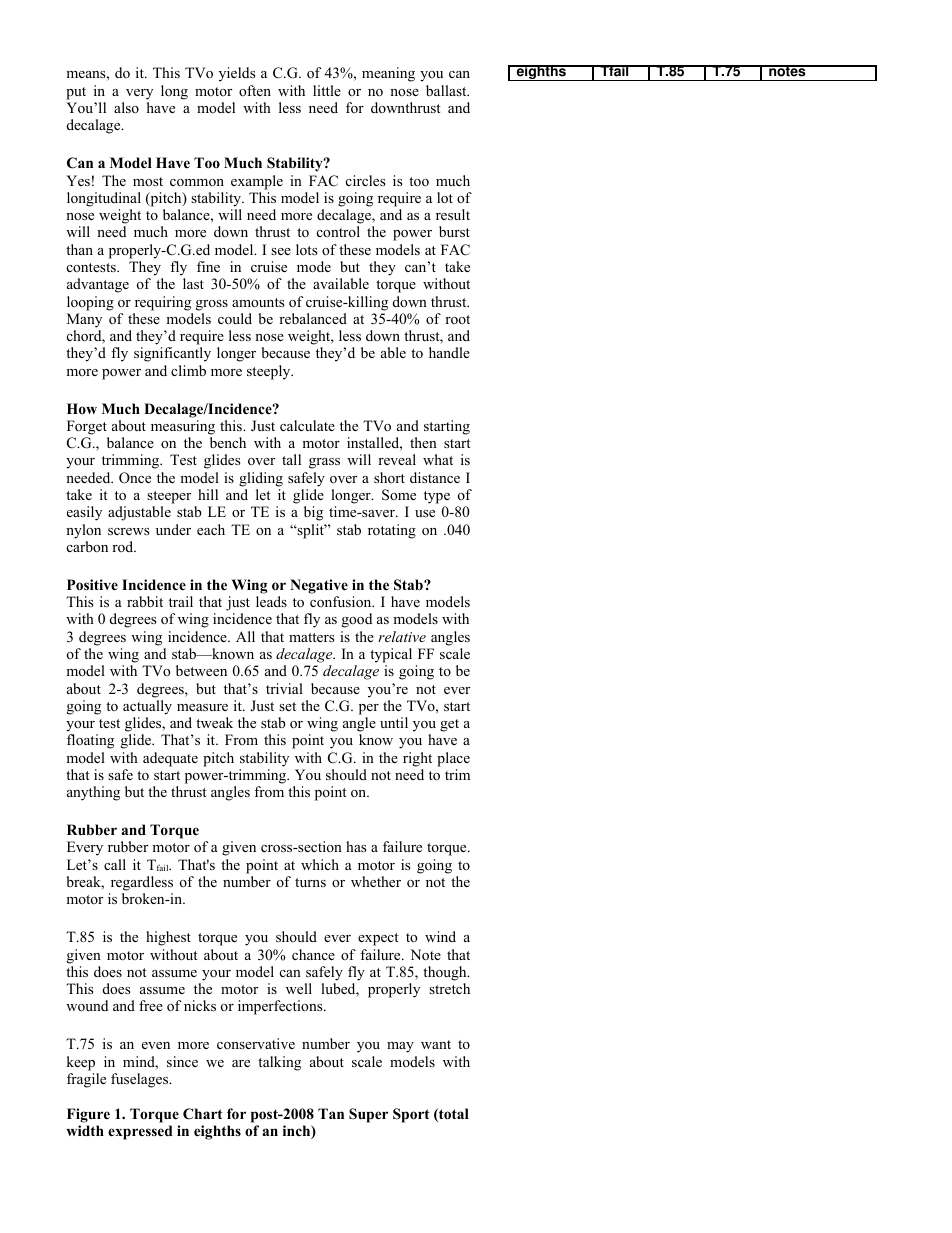 The height and width of the page is (1233, 952). I want to click on relative, so click(402, 636).
